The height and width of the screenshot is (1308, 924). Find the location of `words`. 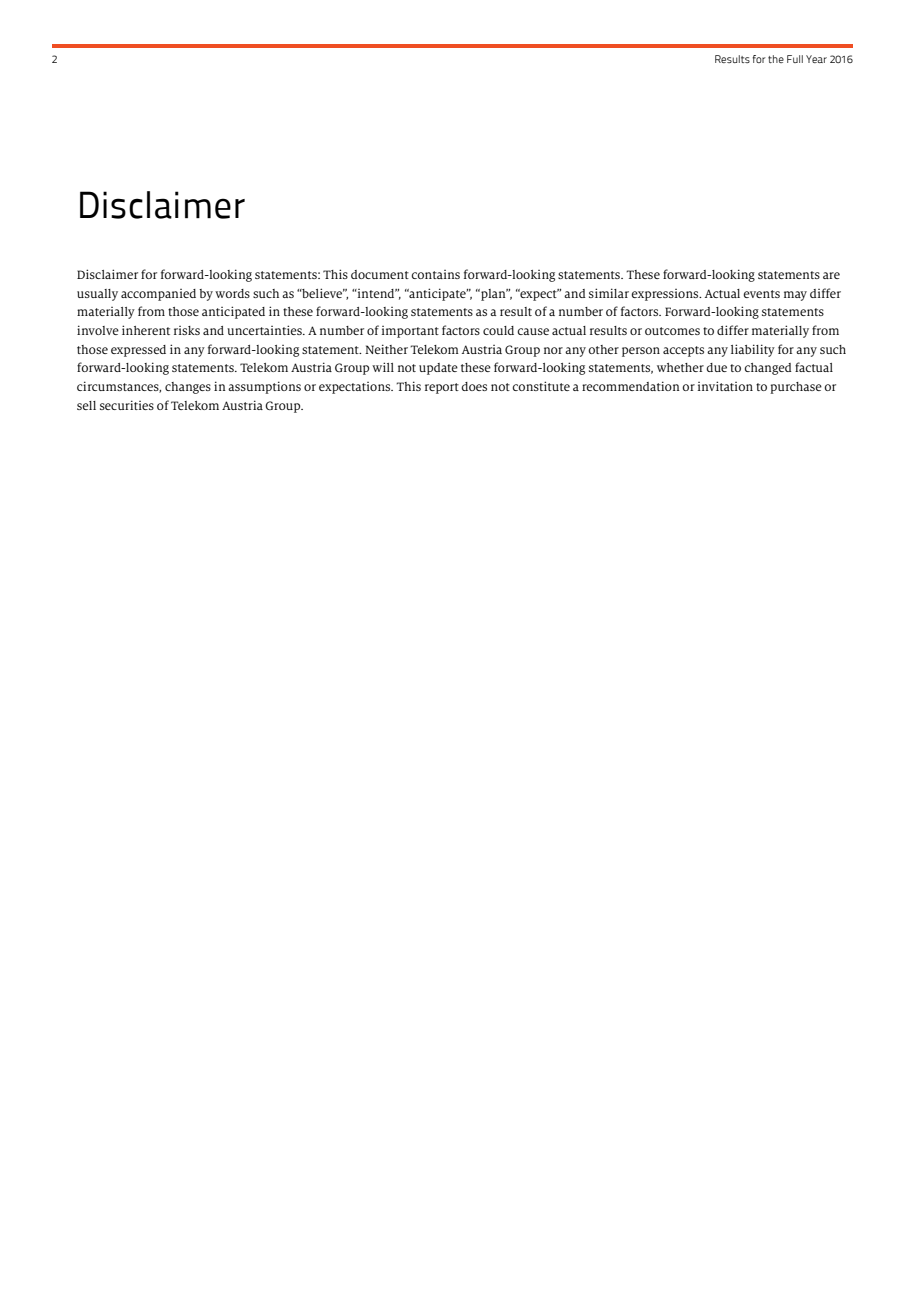

words is located at coordinates (232, 293).
